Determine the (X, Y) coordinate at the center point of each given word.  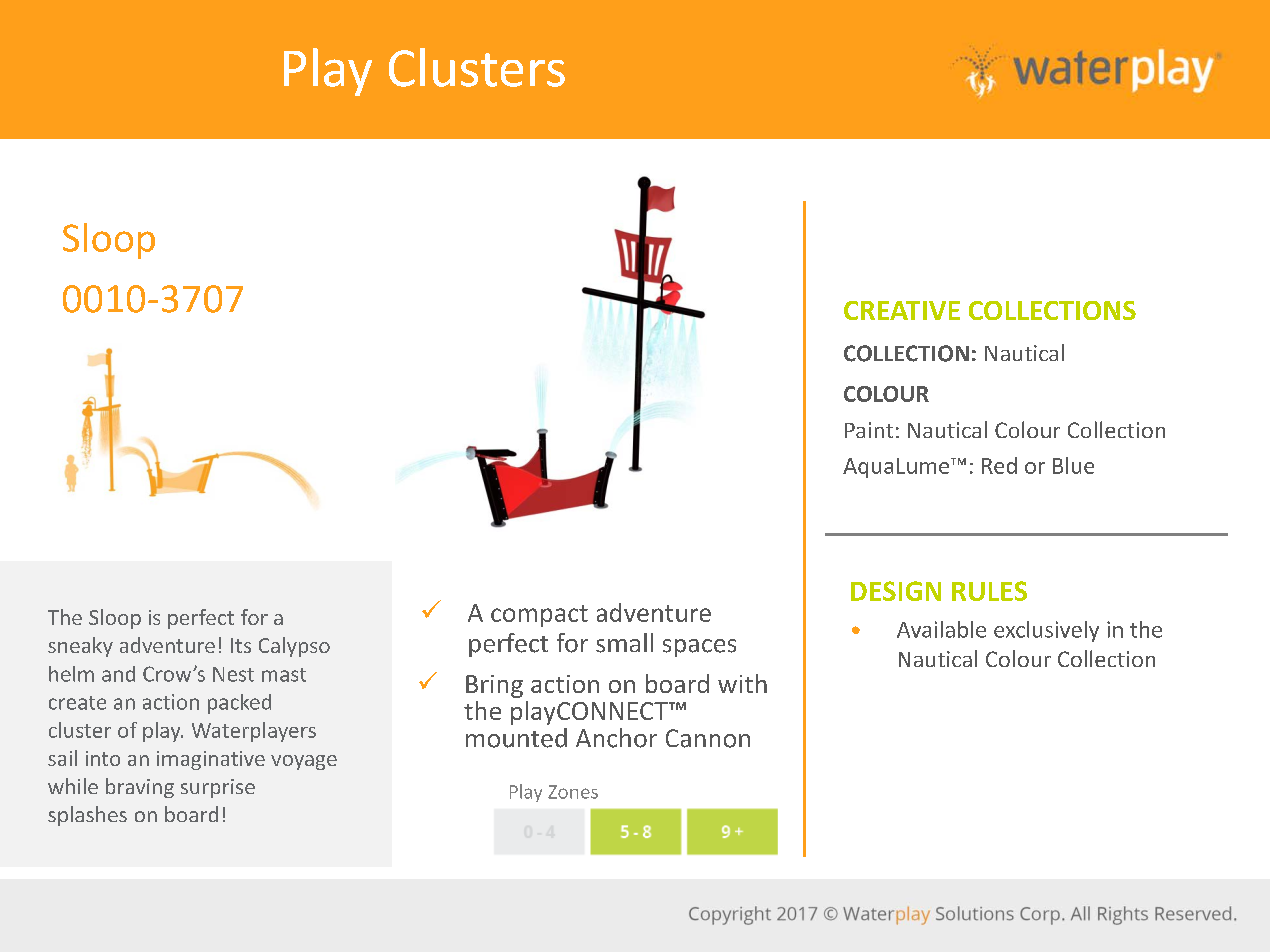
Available (941, 629)
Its (241, 645)
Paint (869, 430)
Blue (1073, 465)
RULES (989, 591)
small (624, 643)
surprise (218, 788)
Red (999, 465)
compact (539, 616)
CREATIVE (902, 310)
